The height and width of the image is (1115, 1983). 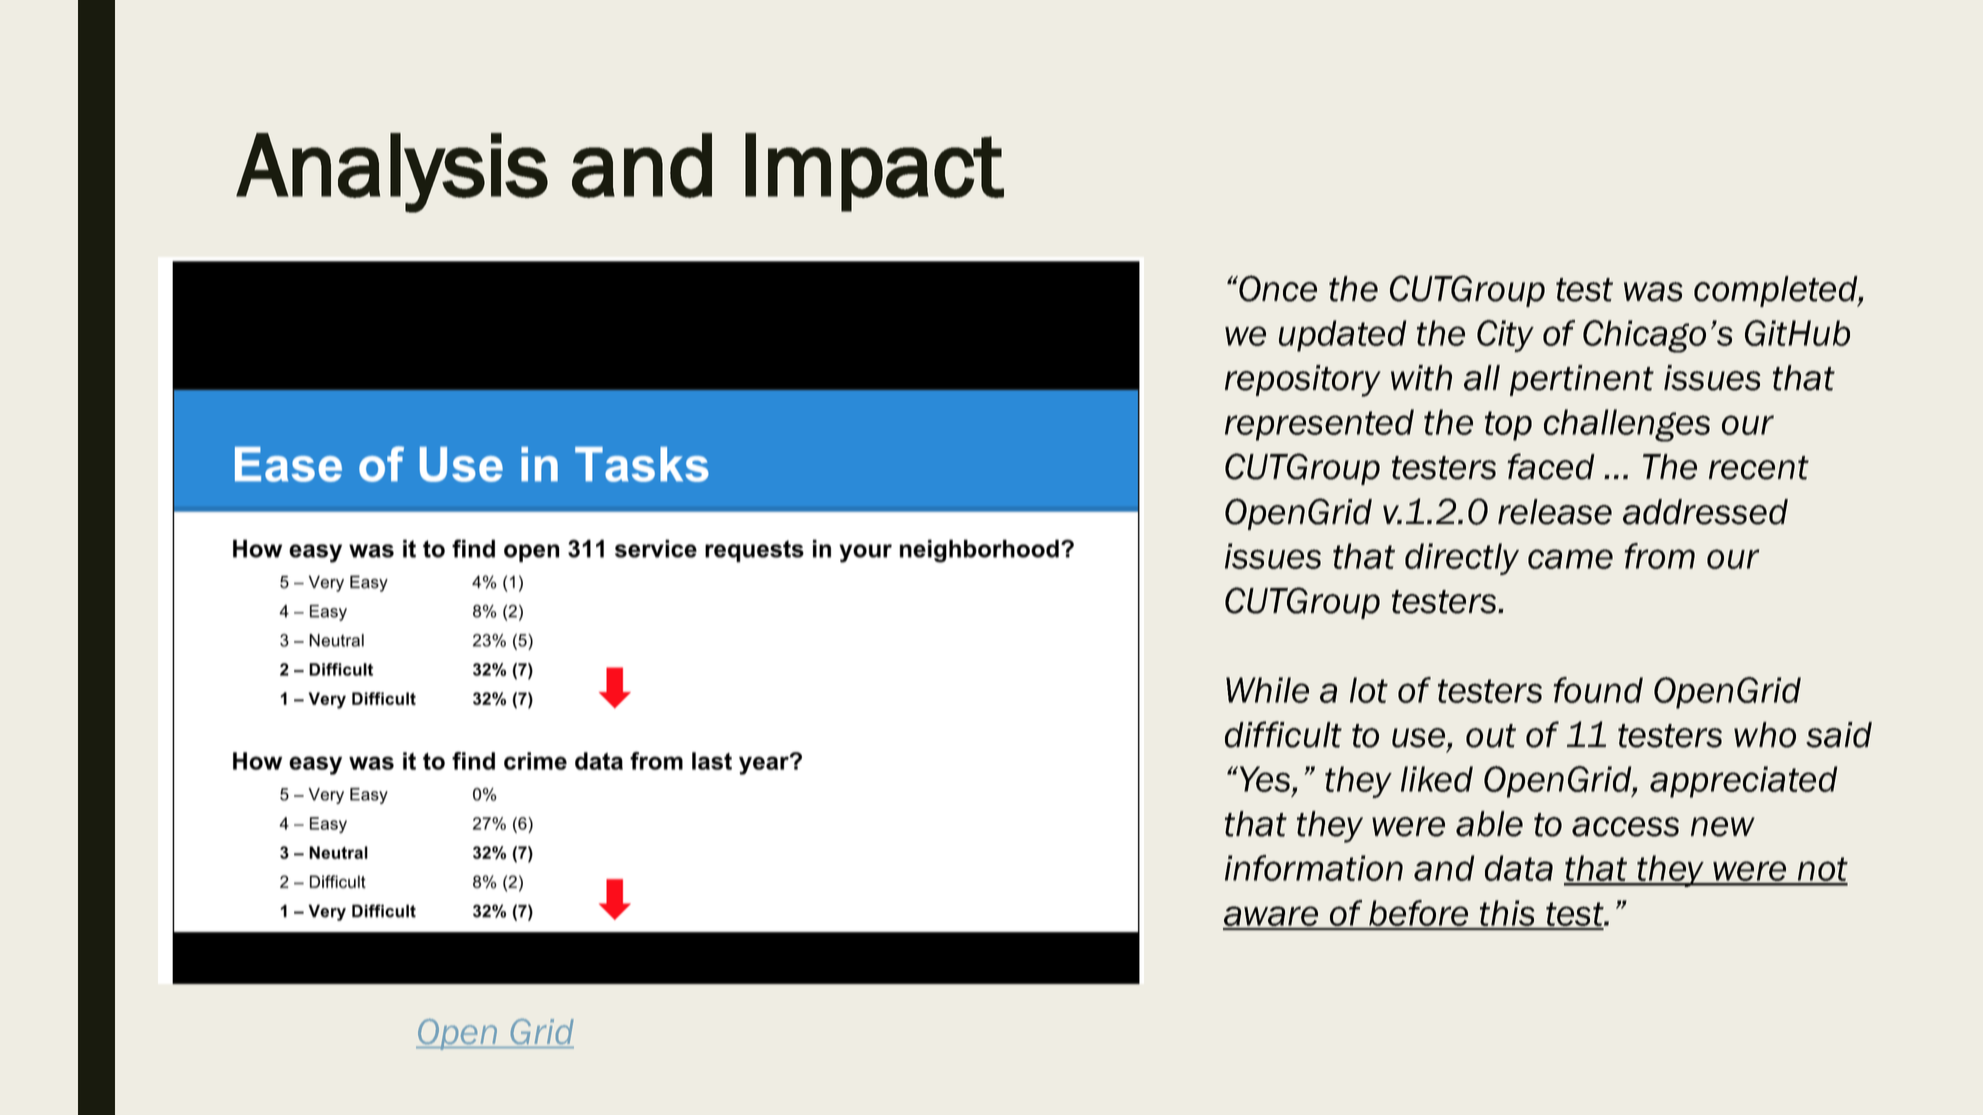 I want to click on from, so click(x=1659, y=556).
